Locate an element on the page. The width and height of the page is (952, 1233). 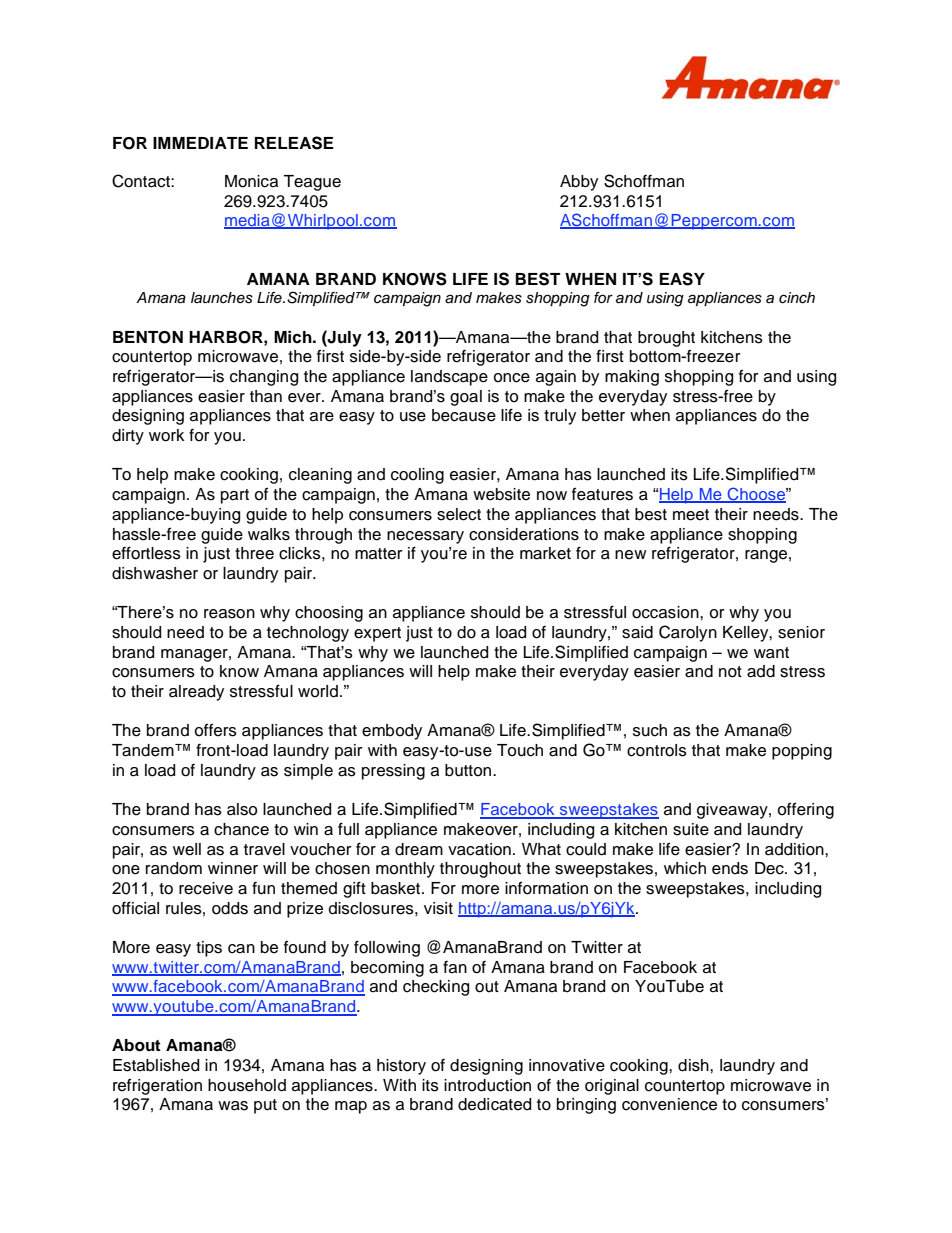
cinch is located at coordinates (797, 298).
